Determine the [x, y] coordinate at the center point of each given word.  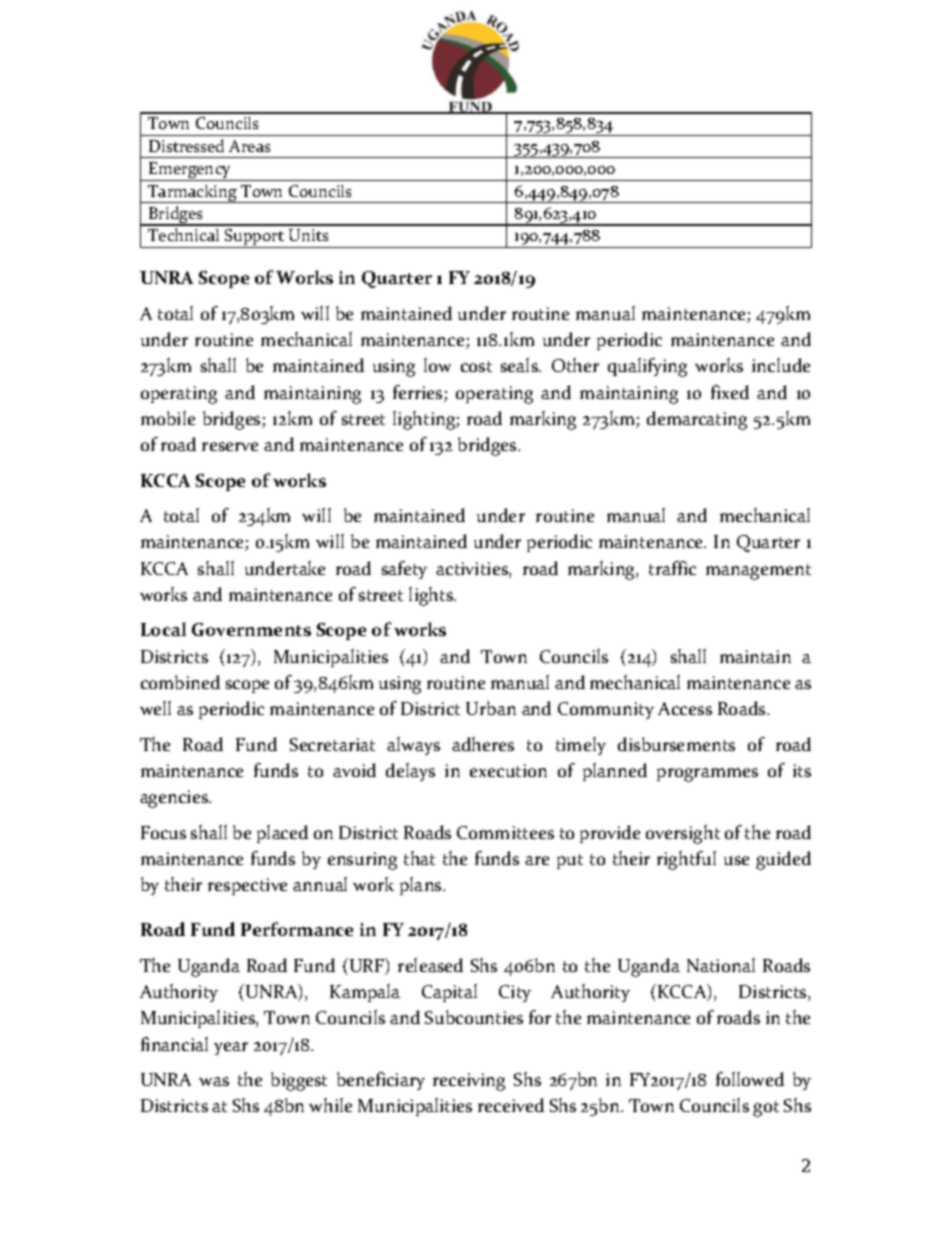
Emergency [190, 171]
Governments [251, 629]
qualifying [647, 367]
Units [308, 235]
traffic [672, 568]
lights [432, 596]
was [214, 1081]
